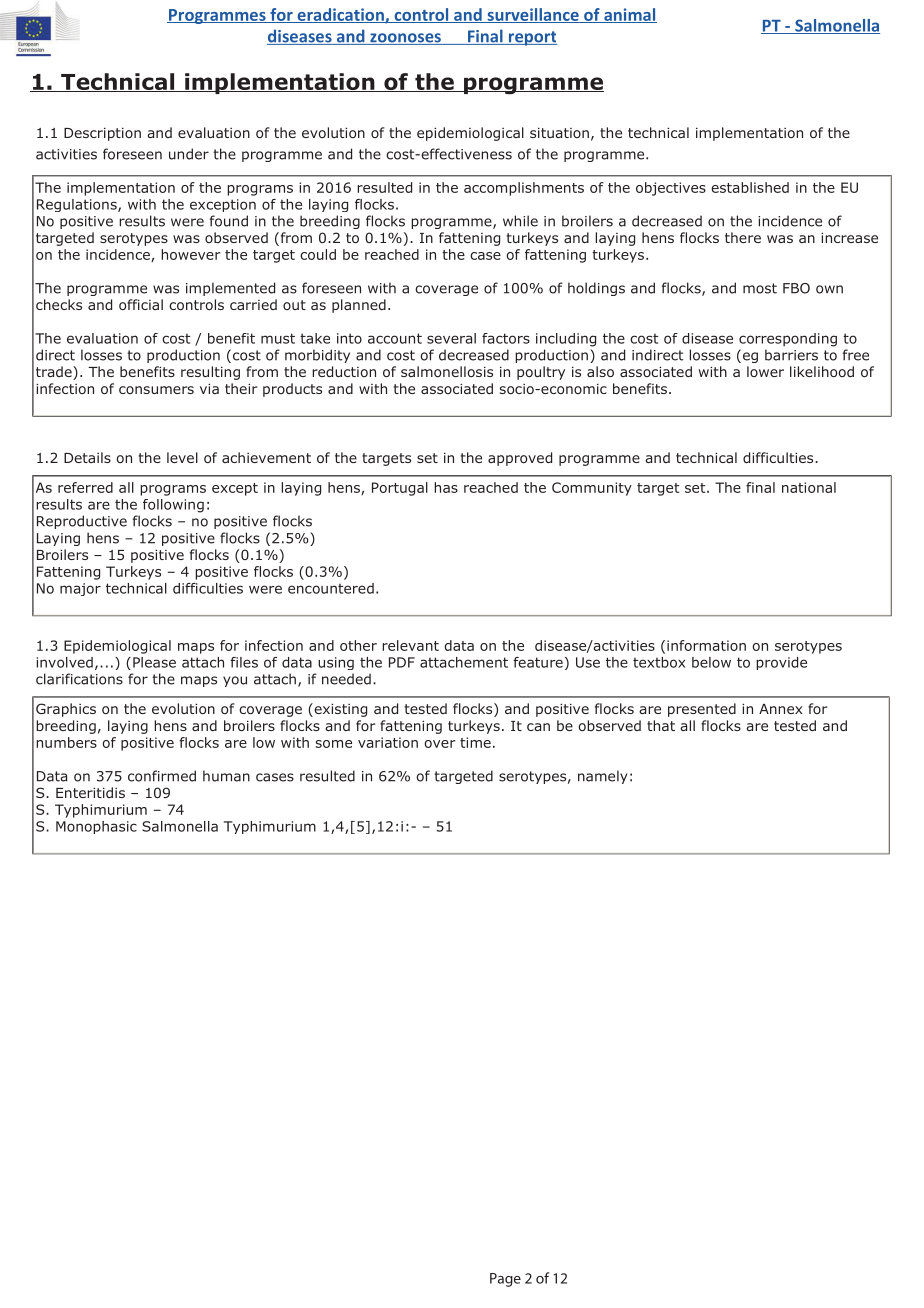 This document has height=1308, width=924. I want to click on report, so click(532, 38).
